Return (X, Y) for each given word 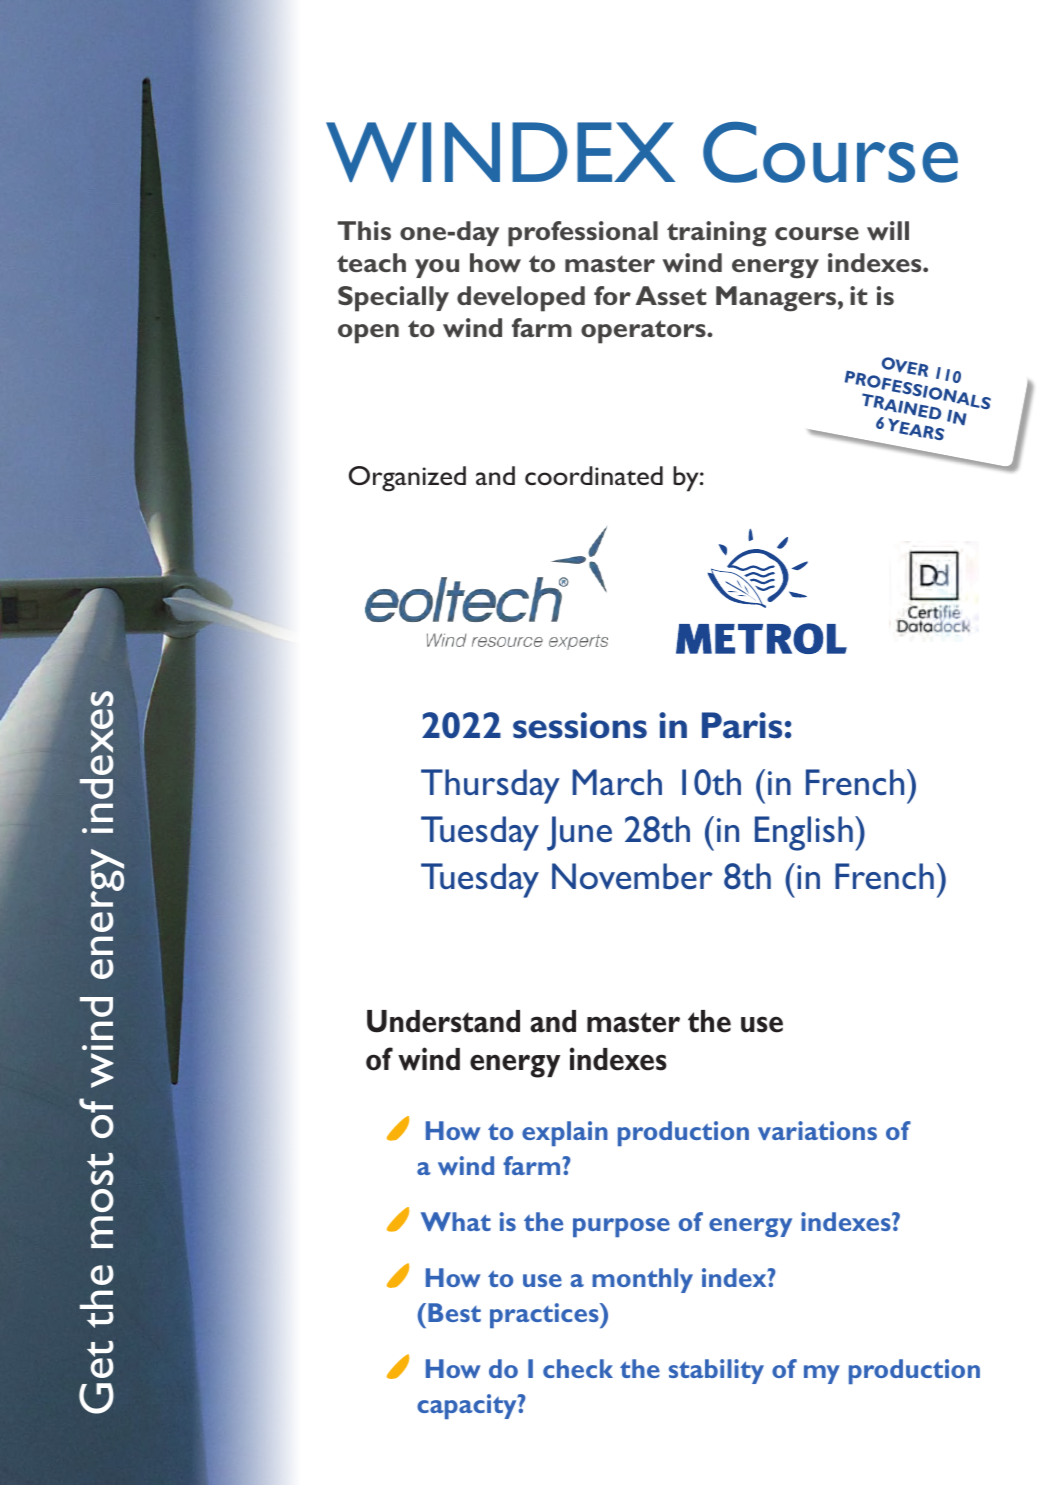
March (617, 782)
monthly (642, 1280)
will (888, 230)
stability (716, 1371)
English (804, 833)
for (612, 295)
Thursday (490, 786)
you (437, 268)
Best (454, 1312)
